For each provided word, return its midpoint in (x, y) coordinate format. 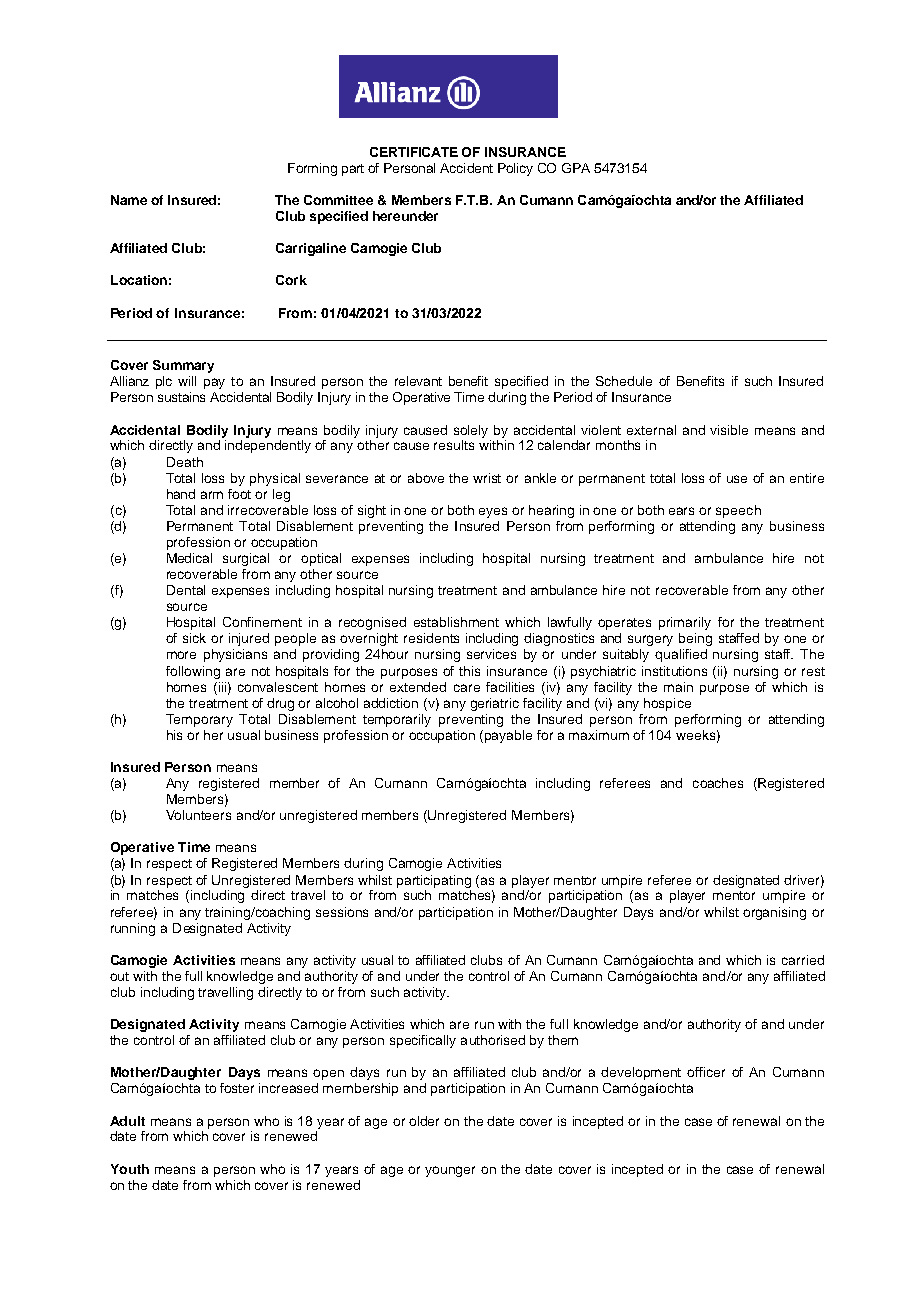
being (695, 639)
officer (706, 1072)
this (469, 671)
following (193, 672)
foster (237, 1088)
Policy (515, 169)
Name (129, 200)
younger (450, 1171)
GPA (576, 168)
